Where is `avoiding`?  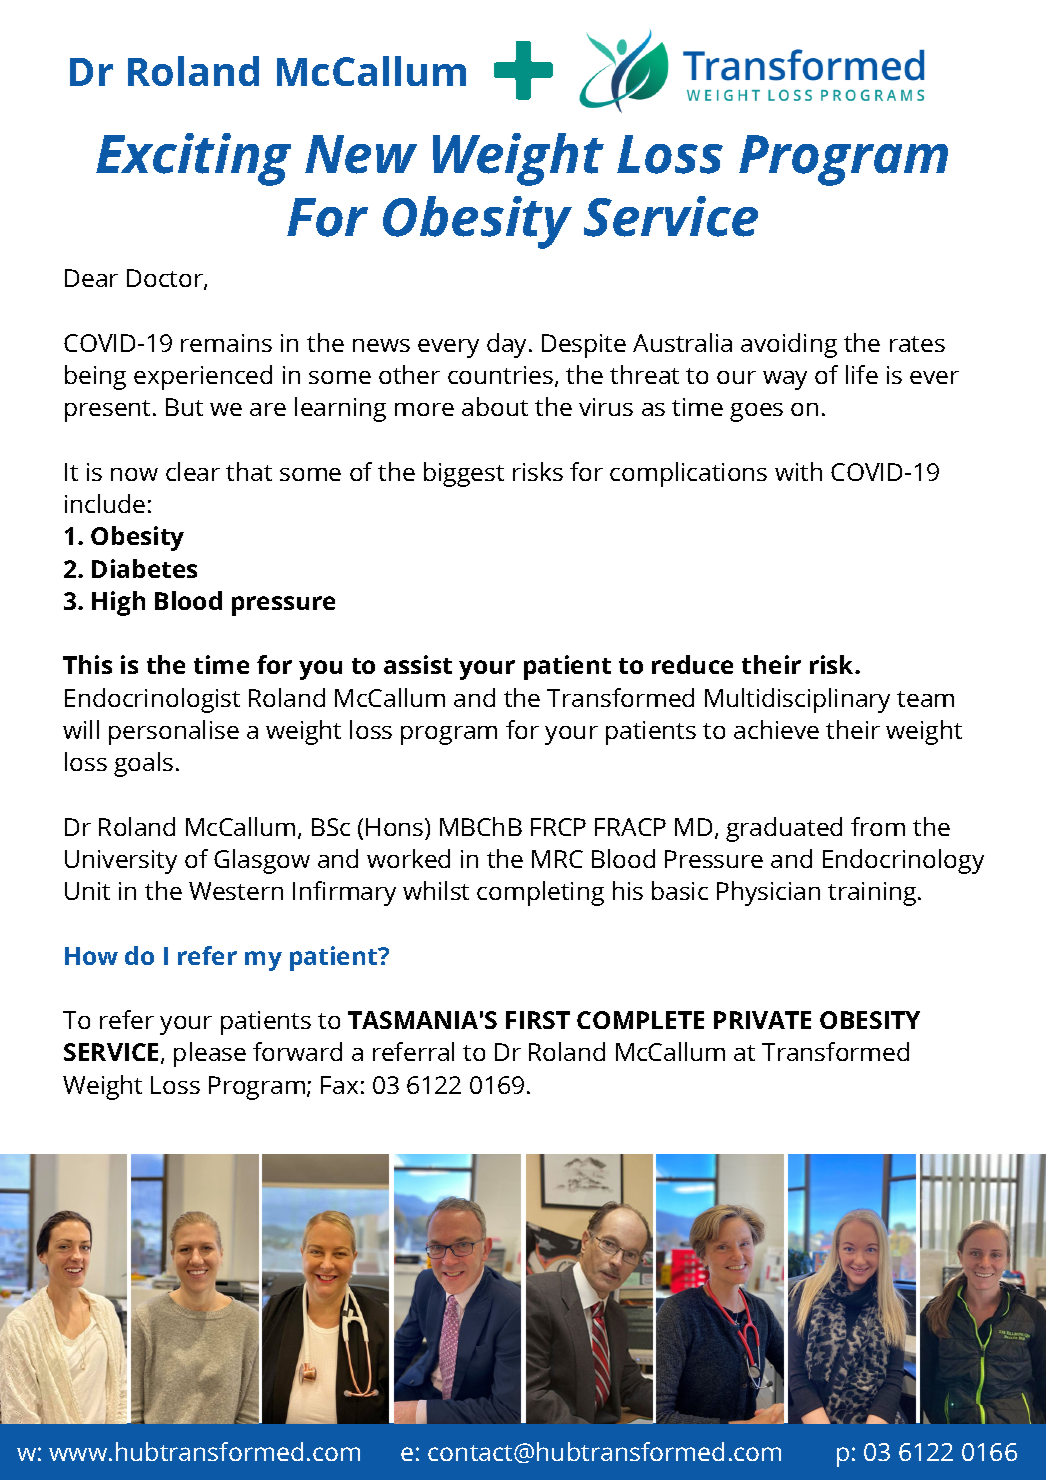
avoiding is located at coordinates (789, 345).
